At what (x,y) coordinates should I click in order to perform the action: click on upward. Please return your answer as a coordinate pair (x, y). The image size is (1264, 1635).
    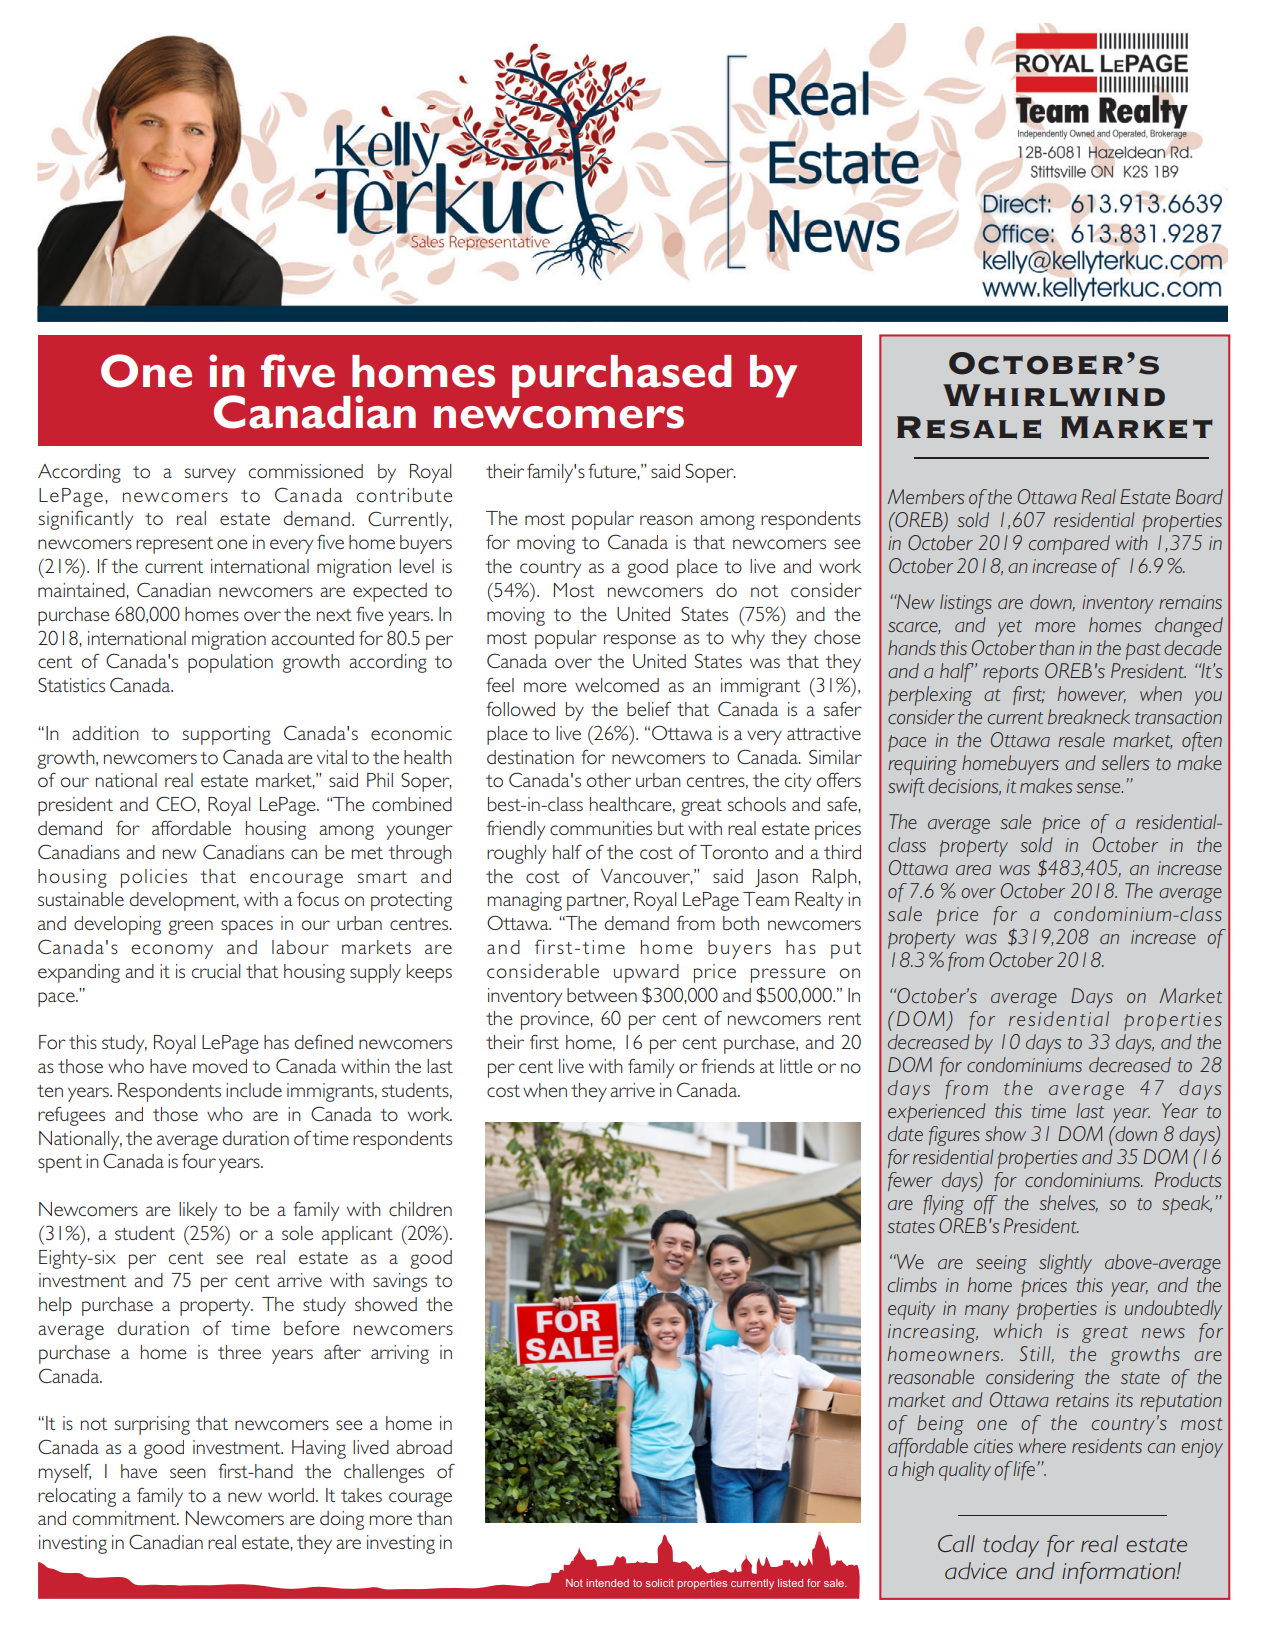
    Looking at the image, I should click on (646, 973).
